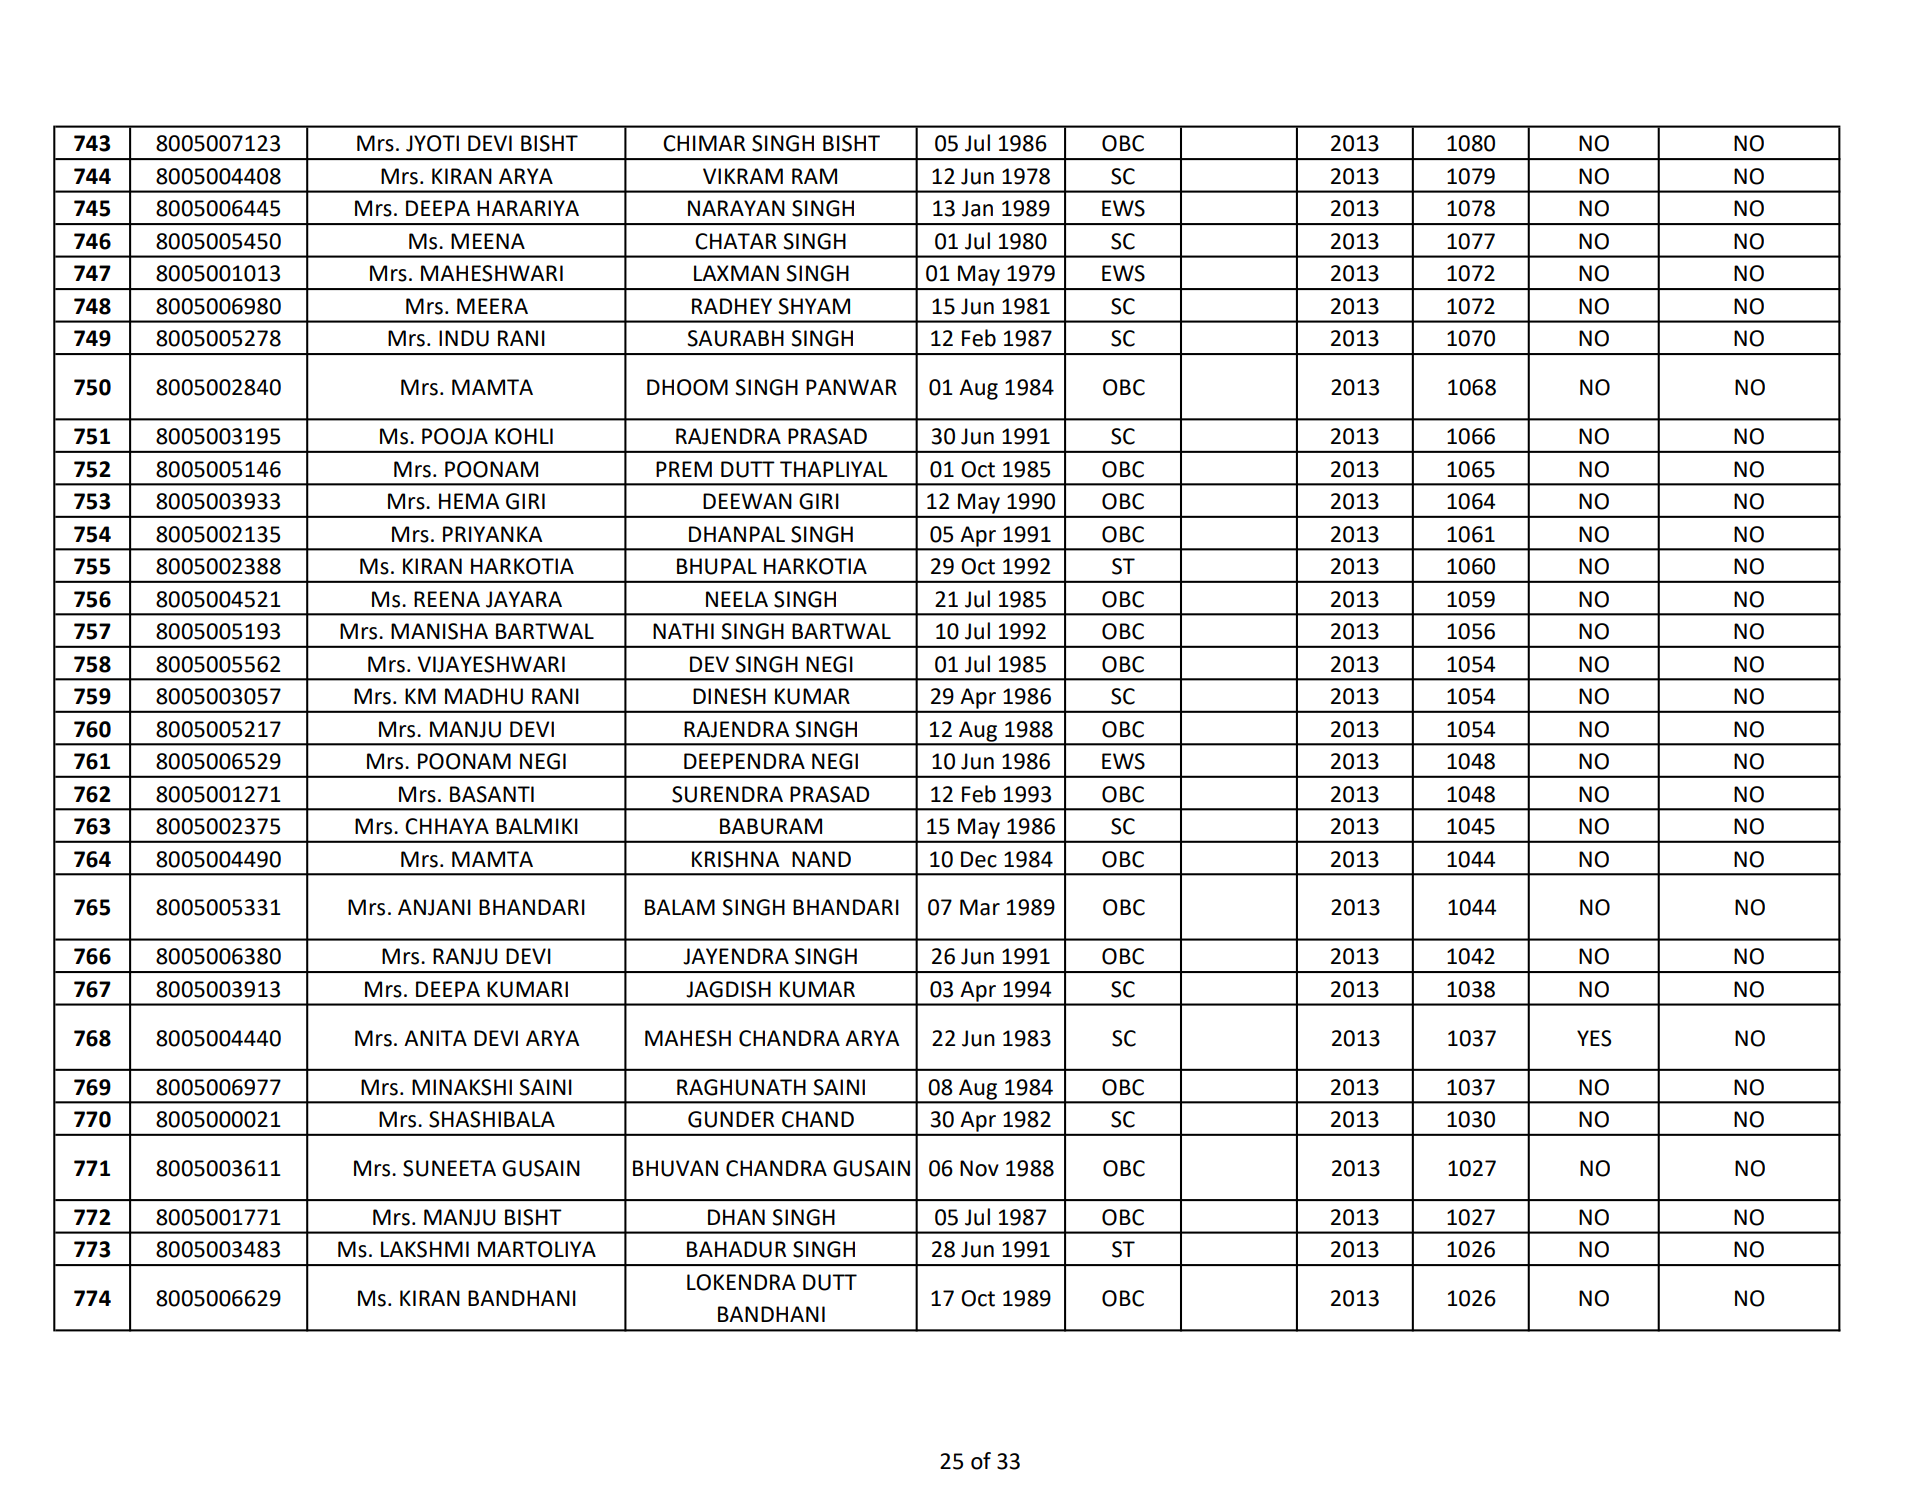 The width and height of the screenshot is (1932, 1493). I want to click on MEENA, so click(488, 241).
